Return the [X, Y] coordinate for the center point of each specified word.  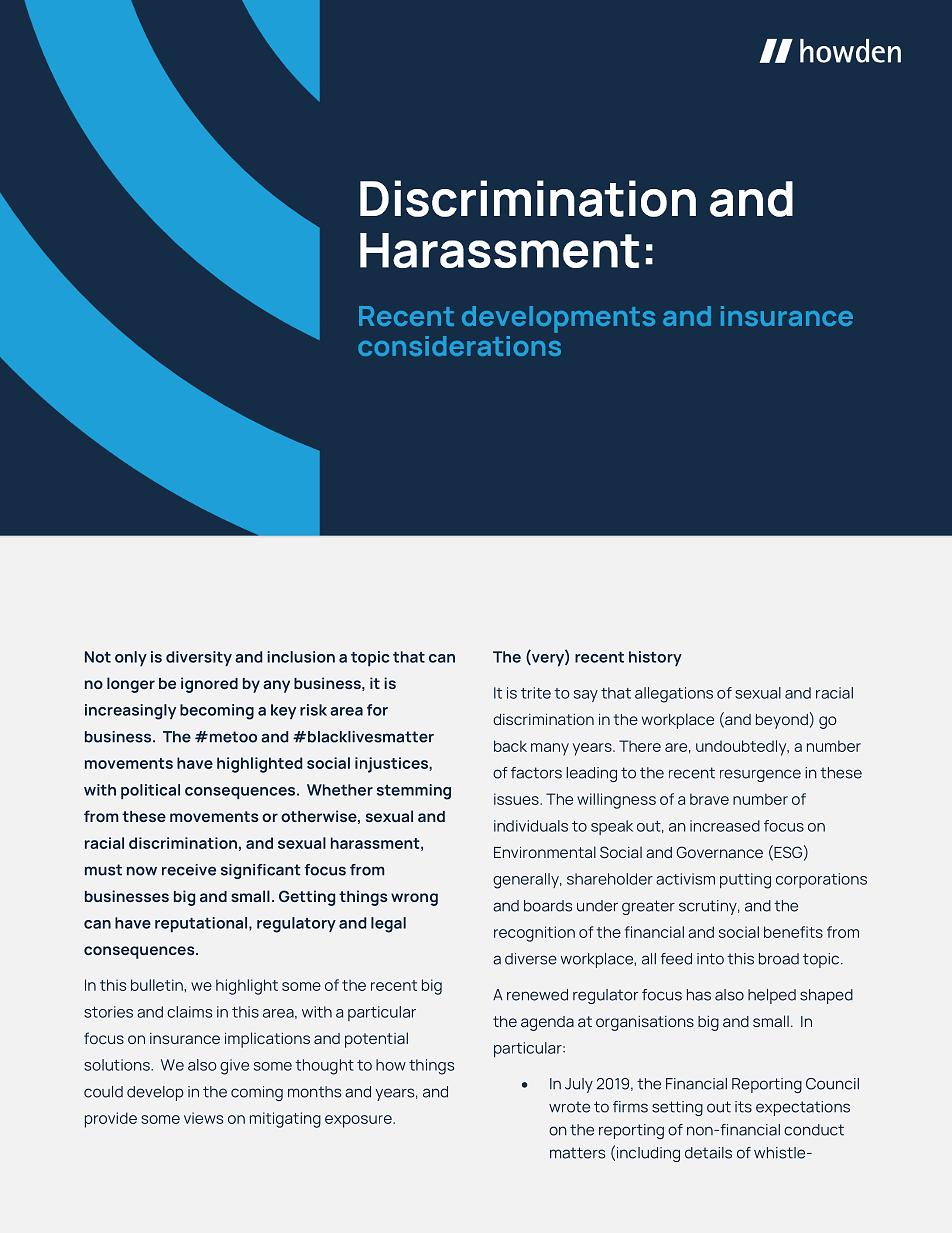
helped [772, 996]
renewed [537, 995]
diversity [199, 658]
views [203, 1118]
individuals [531, 826]
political [150, 791]
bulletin [158, 985]
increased [725, 826]
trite [536, 693]
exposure [359, 1121]
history [655, 658]
